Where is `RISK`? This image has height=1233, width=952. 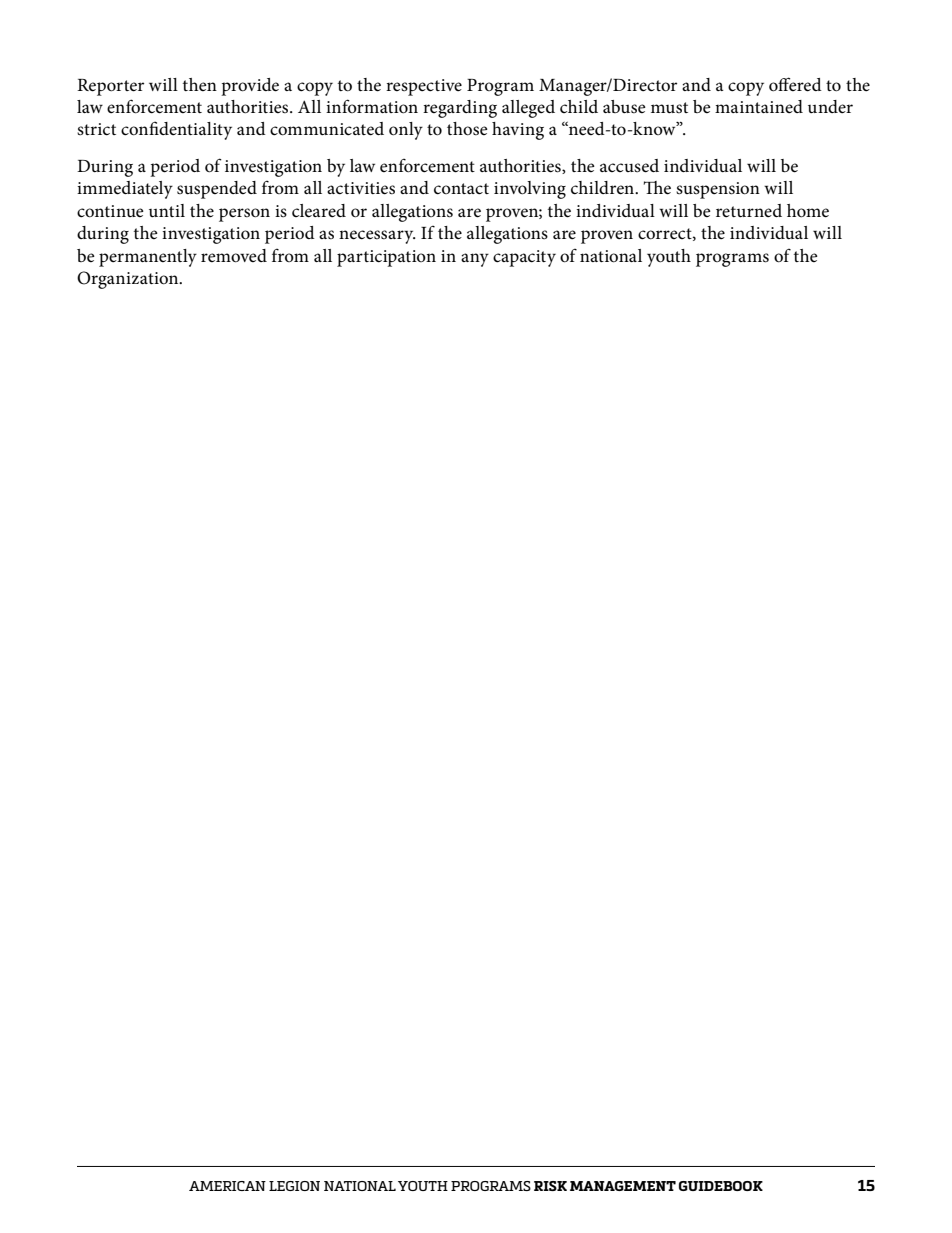
RISK is located at coordinates (550, 1186).
